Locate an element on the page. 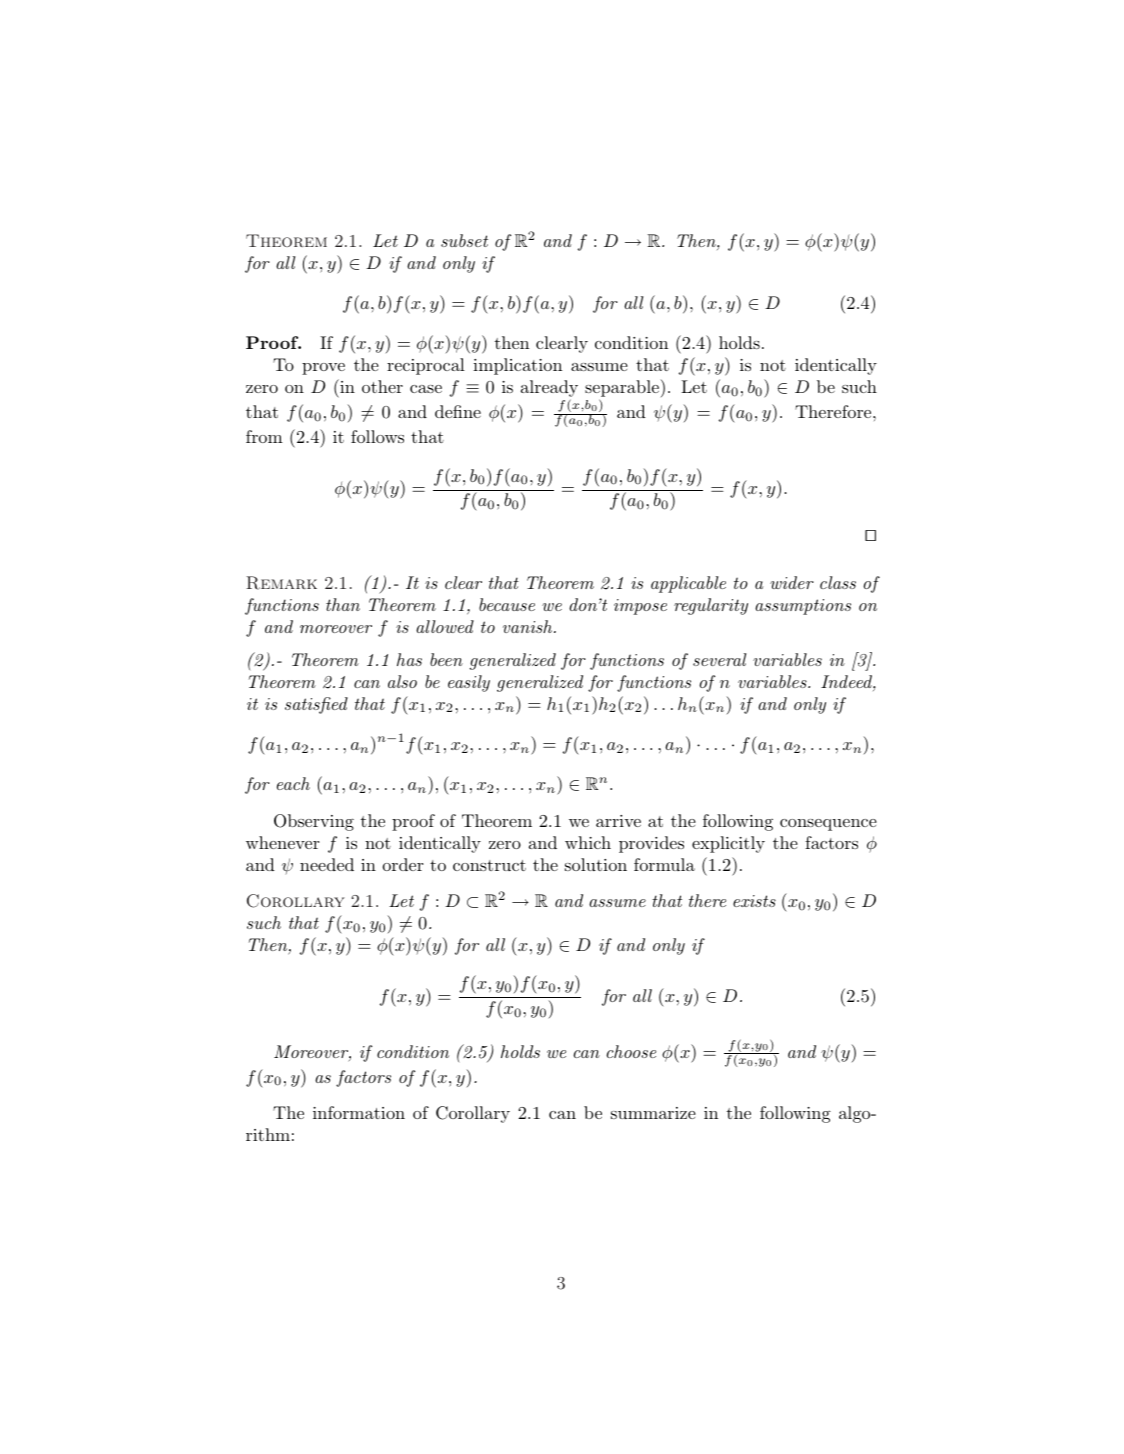  prove is located at coordinates (323, 369).
